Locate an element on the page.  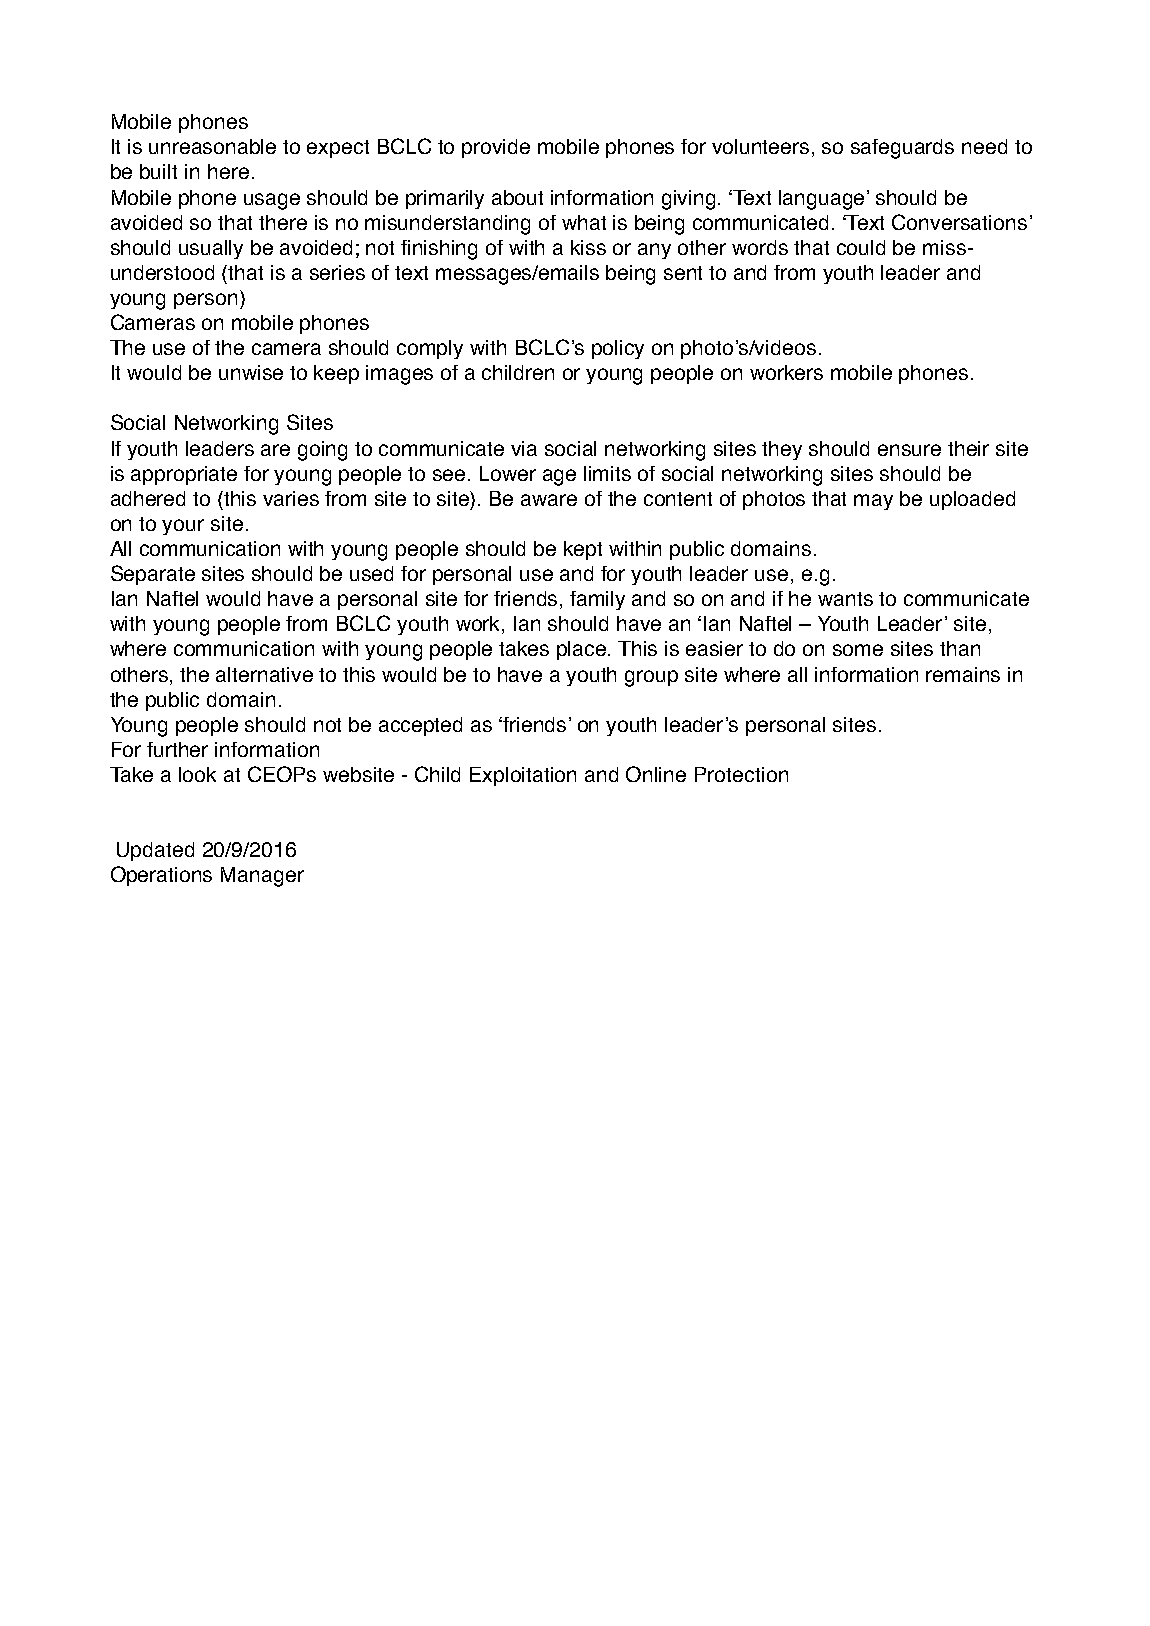
about is located at coordinates (517, 197).
